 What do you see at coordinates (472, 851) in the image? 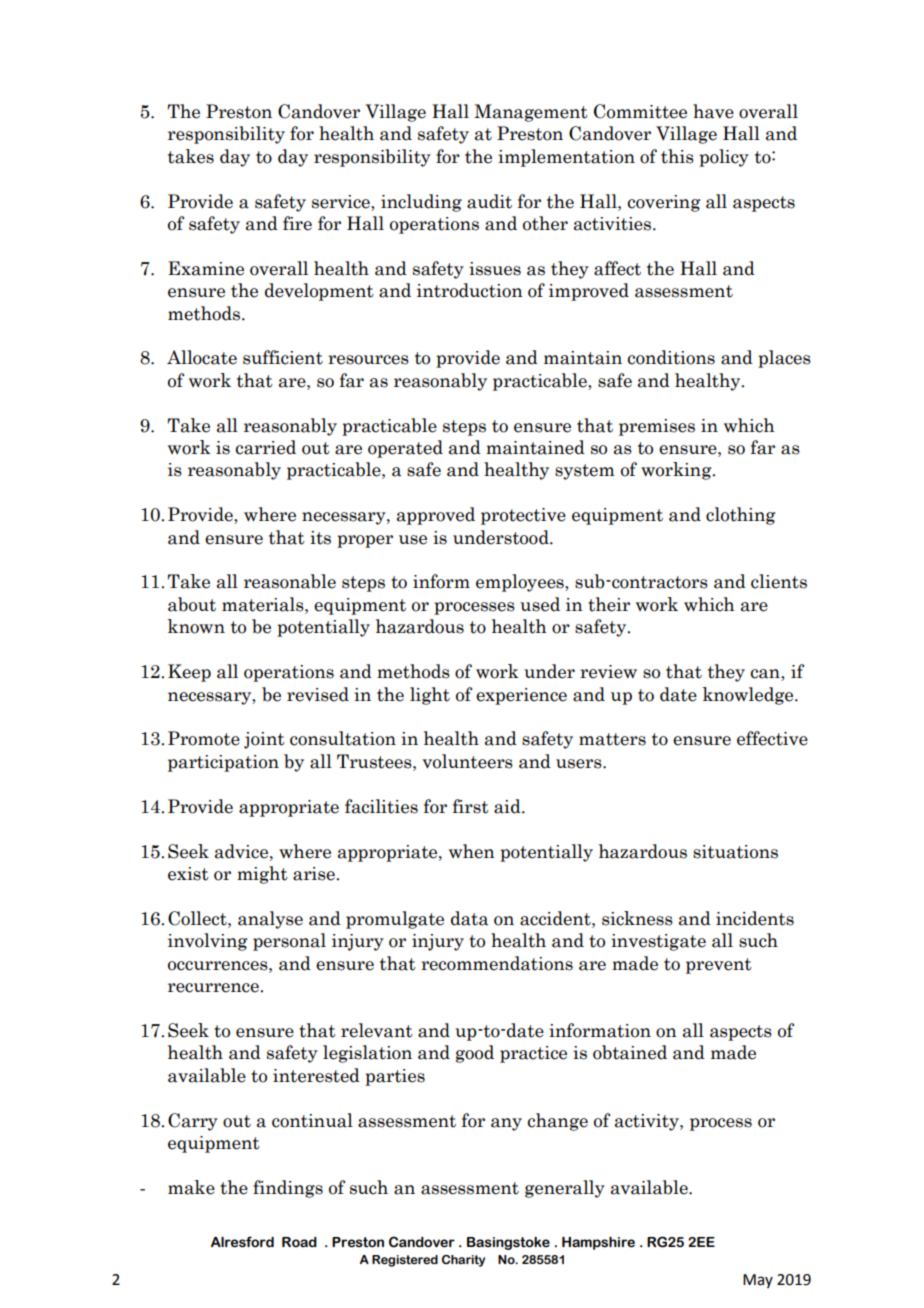
I see `when` at bounding box center [472, 851].
